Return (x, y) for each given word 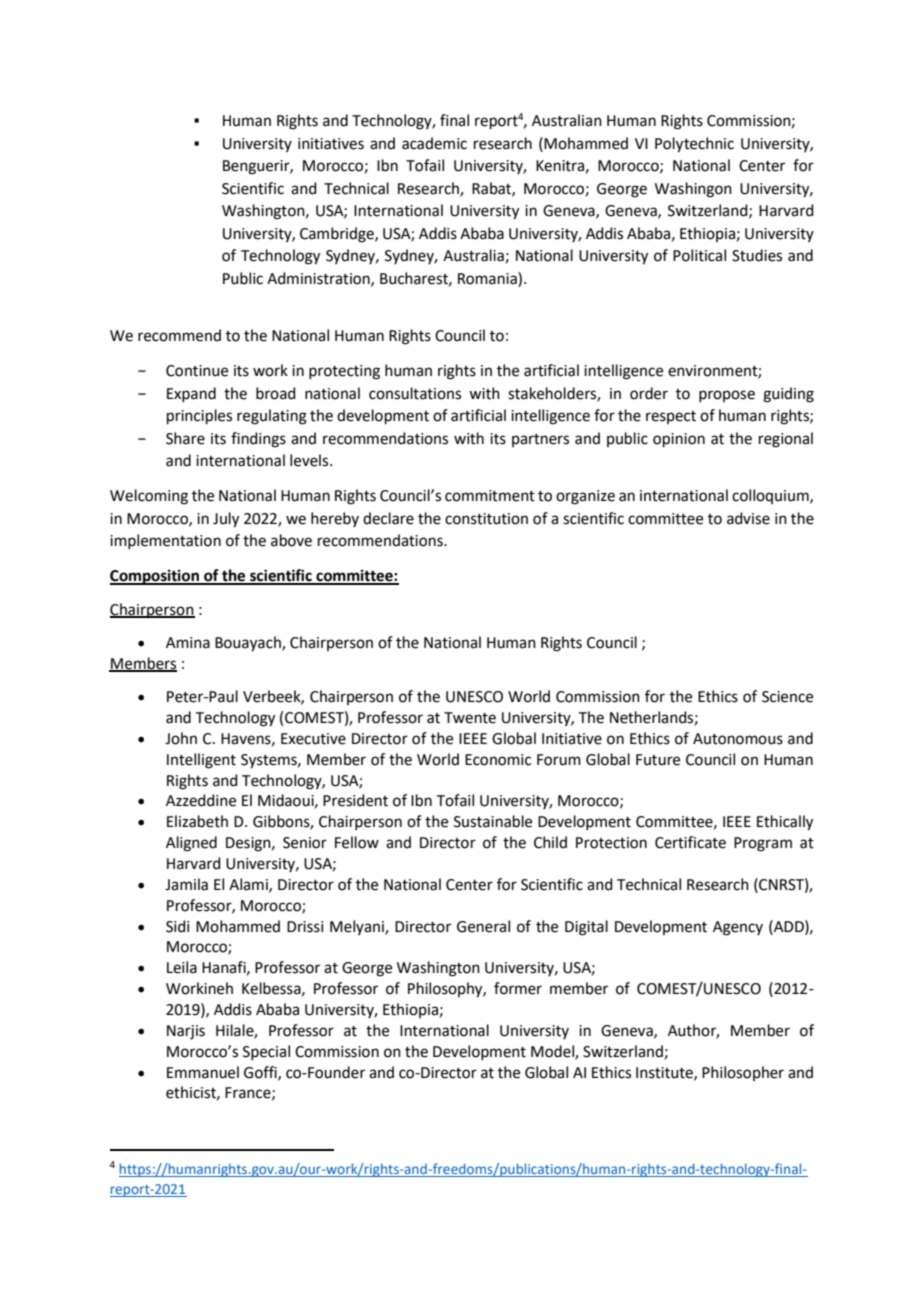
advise (748, 518)
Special (266, 1052)
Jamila (186, 884)
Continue (197, 371)
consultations (415, 393)
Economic (498, 760)
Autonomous (738, 739)
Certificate (690, 842)
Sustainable (493, 821)
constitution (486, 519)
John (181, 738)
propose (727, 396)
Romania (488, 279)
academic (434, 143)
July (226, 520)
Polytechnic (694, 145)
